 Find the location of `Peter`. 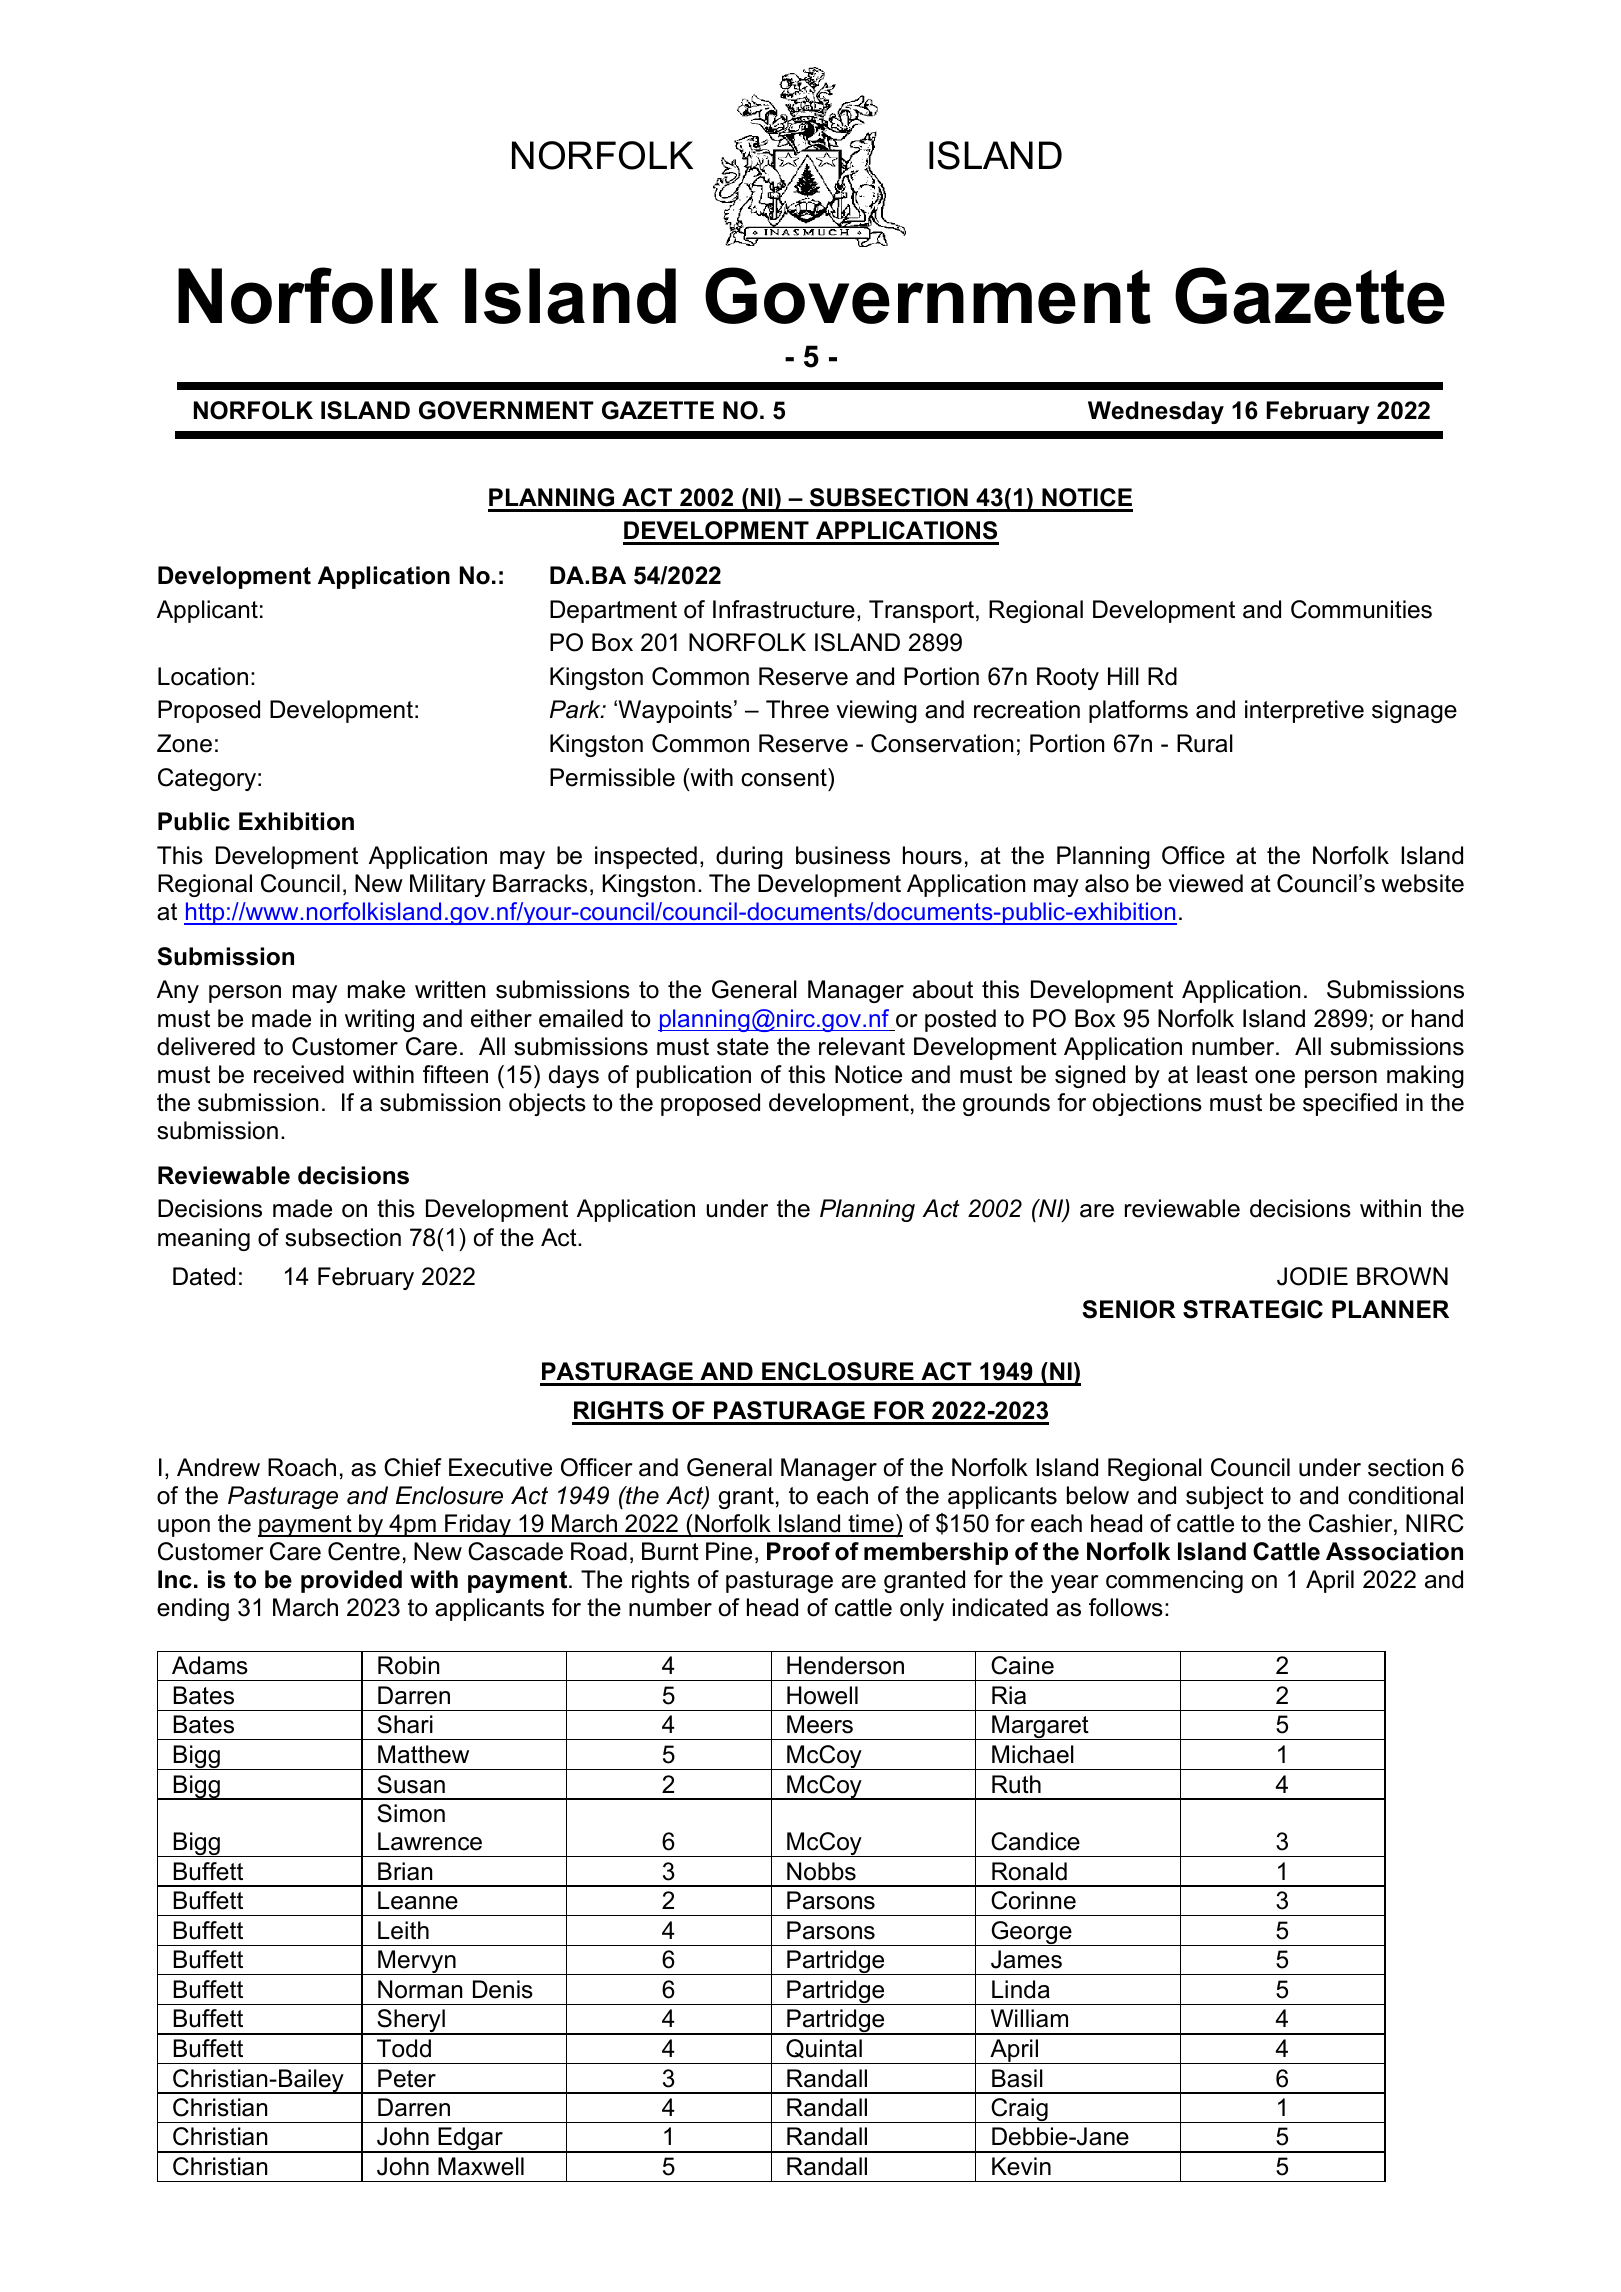

Peter is located at coordinates (407, 2078).
